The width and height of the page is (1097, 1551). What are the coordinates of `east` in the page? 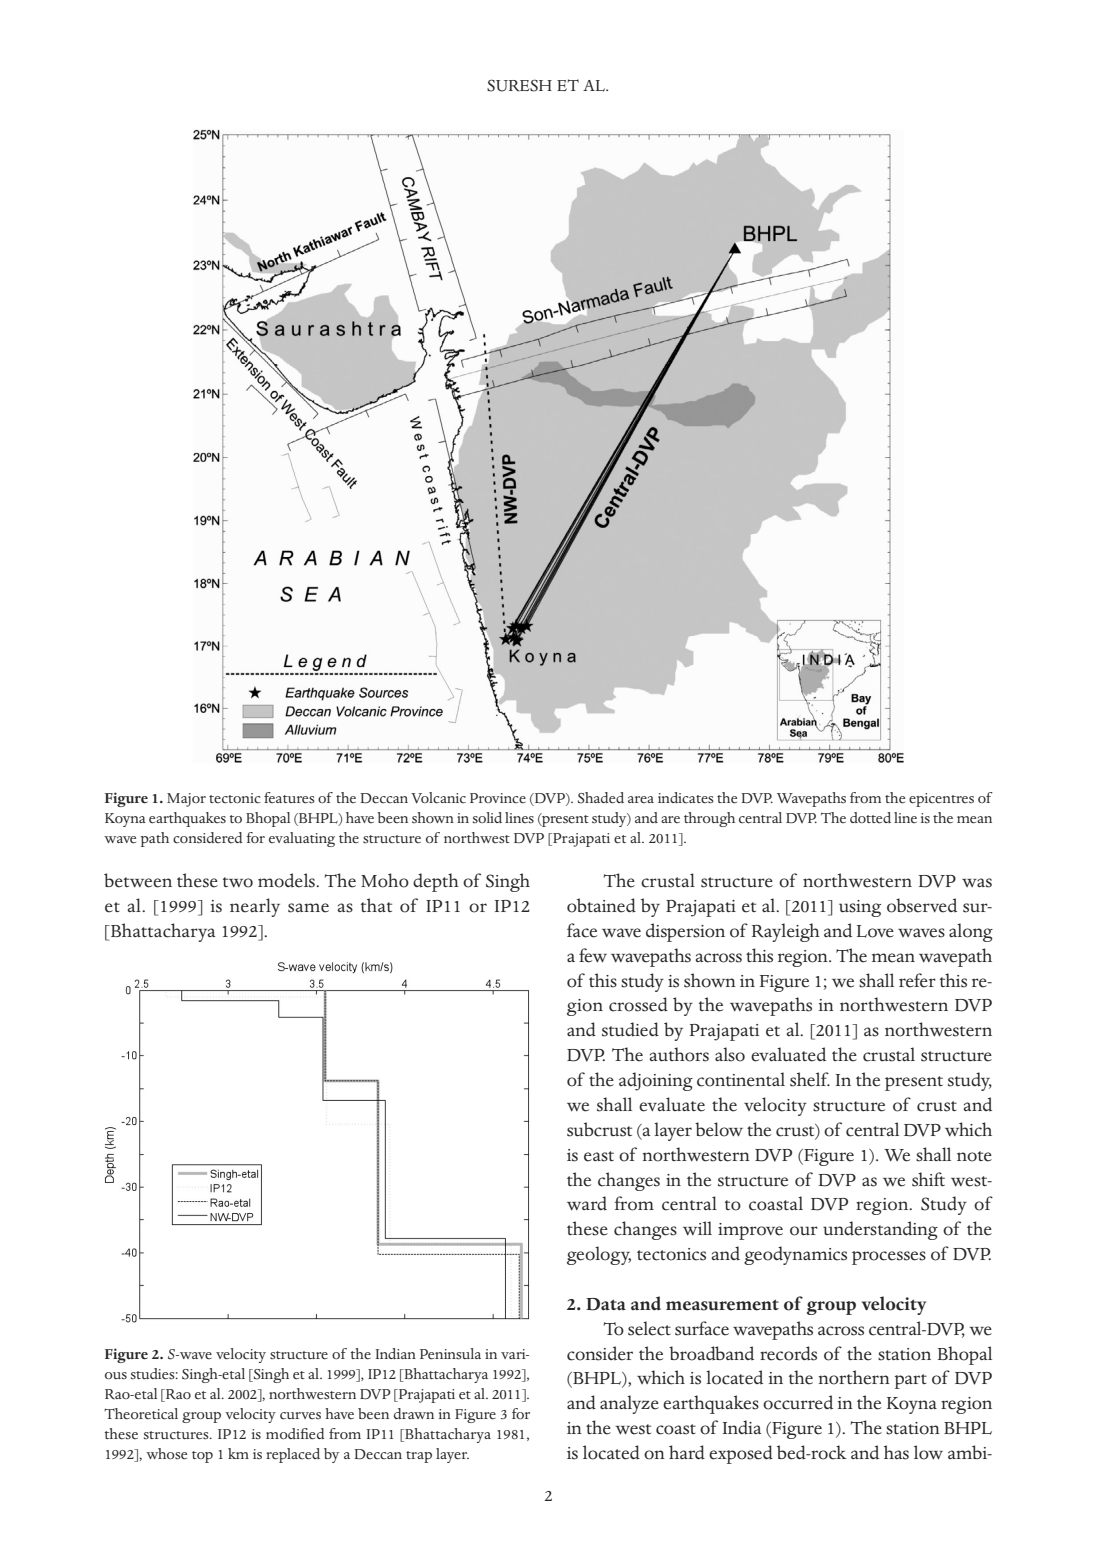 It's located at (599, 1156).
